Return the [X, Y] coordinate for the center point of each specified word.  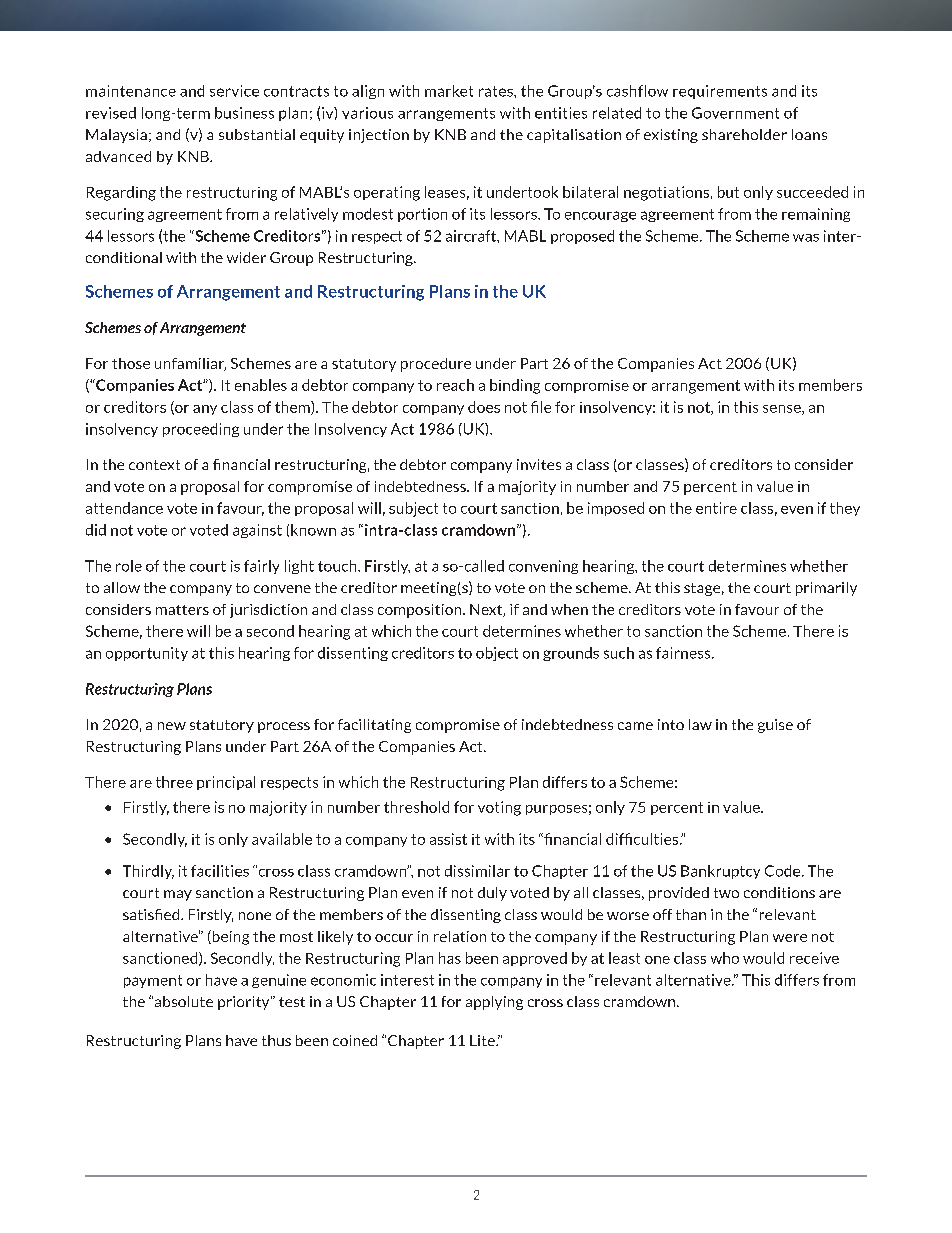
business [244, 113]
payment [153, 981]
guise [775, 726]
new [172, 726]
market [449, 91]
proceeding [201, 430]
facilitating [374, 726]
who [725, 958]
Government [735, 113]
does [484, 407]
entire [716, 508]
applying [494, 1003]
